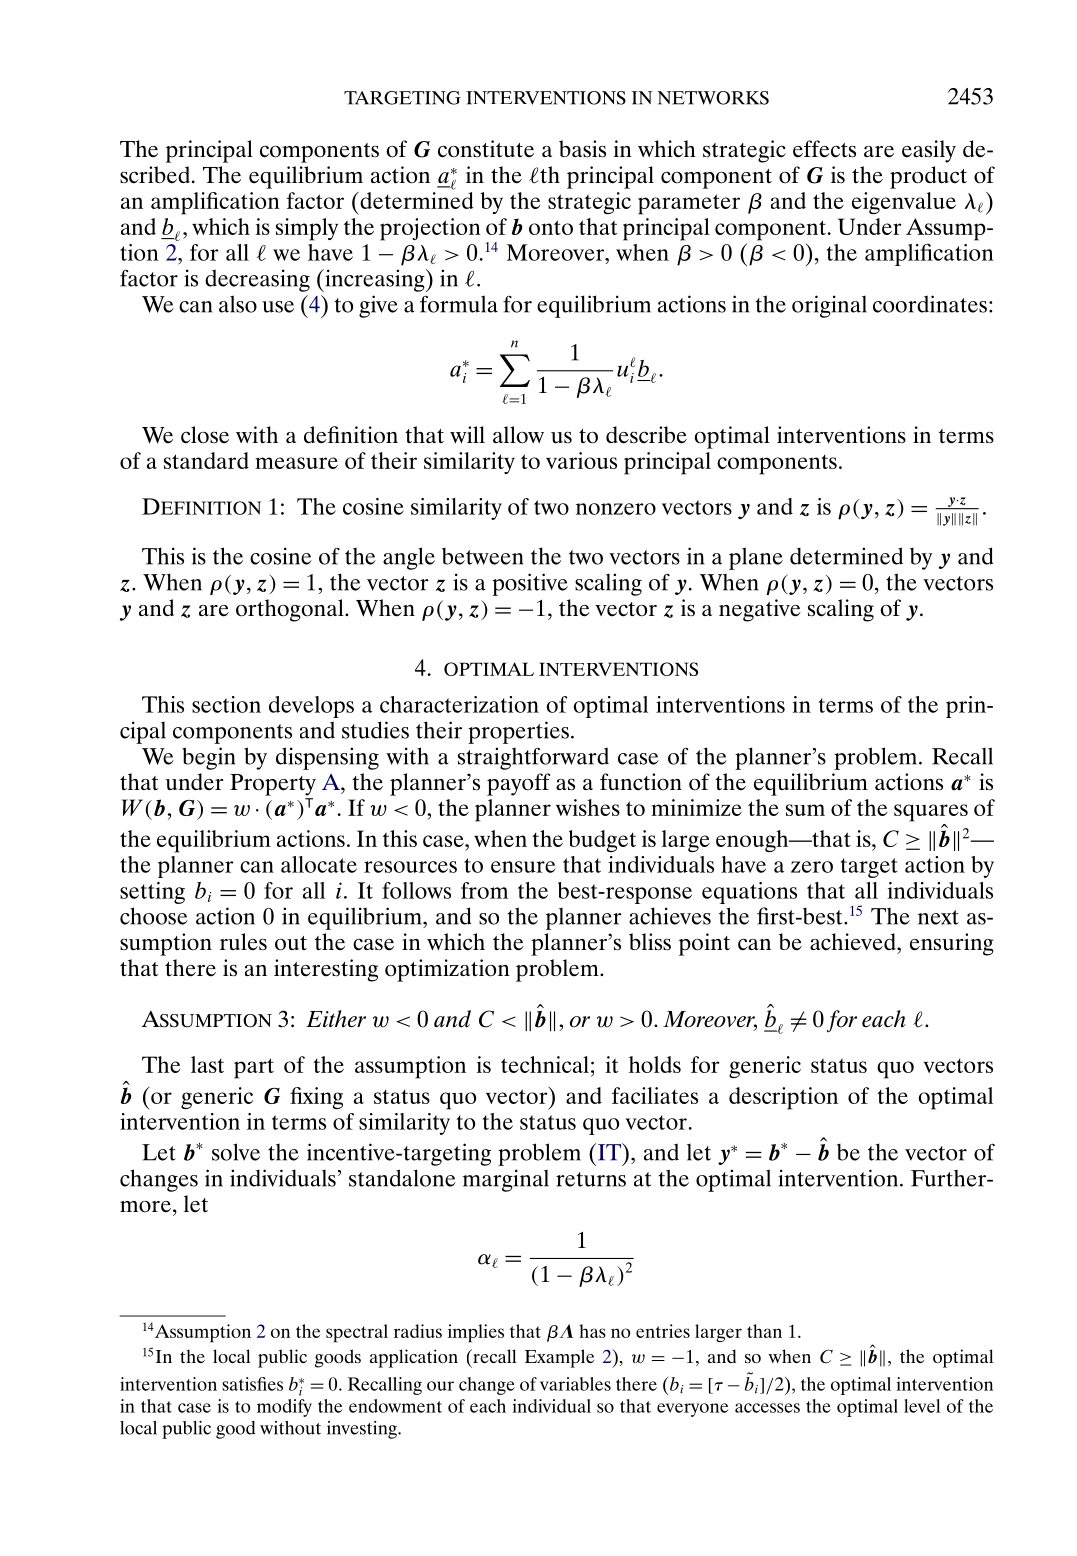 This image has height=1556, width=1077. Describe the element at coordinates (273, 785) in the image. I see `Property` at that location.
